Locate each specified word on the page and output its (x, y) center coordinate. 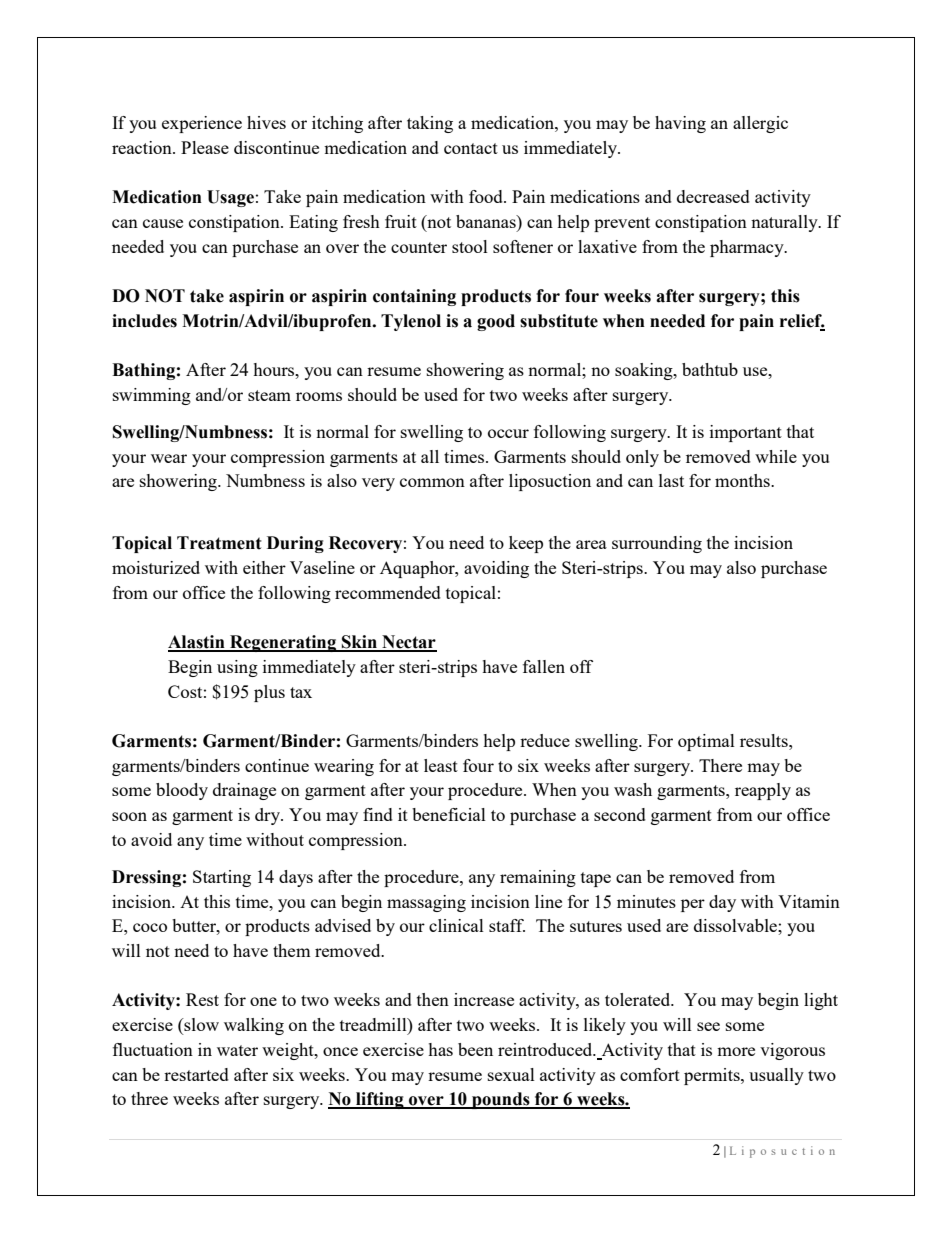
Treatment (219, 543)
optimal (706, 742)
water (237, 1050)
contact (471, 148)
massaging (426, 903)
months (743, 480)
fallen (544, 666)
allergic (760, 124)
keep (526, 544)
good (496, 322)
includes (144, 321)
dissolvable (736, 925)
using (237, 668)
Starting (222, 878)
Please (205, 147)
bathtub (710, 369)
